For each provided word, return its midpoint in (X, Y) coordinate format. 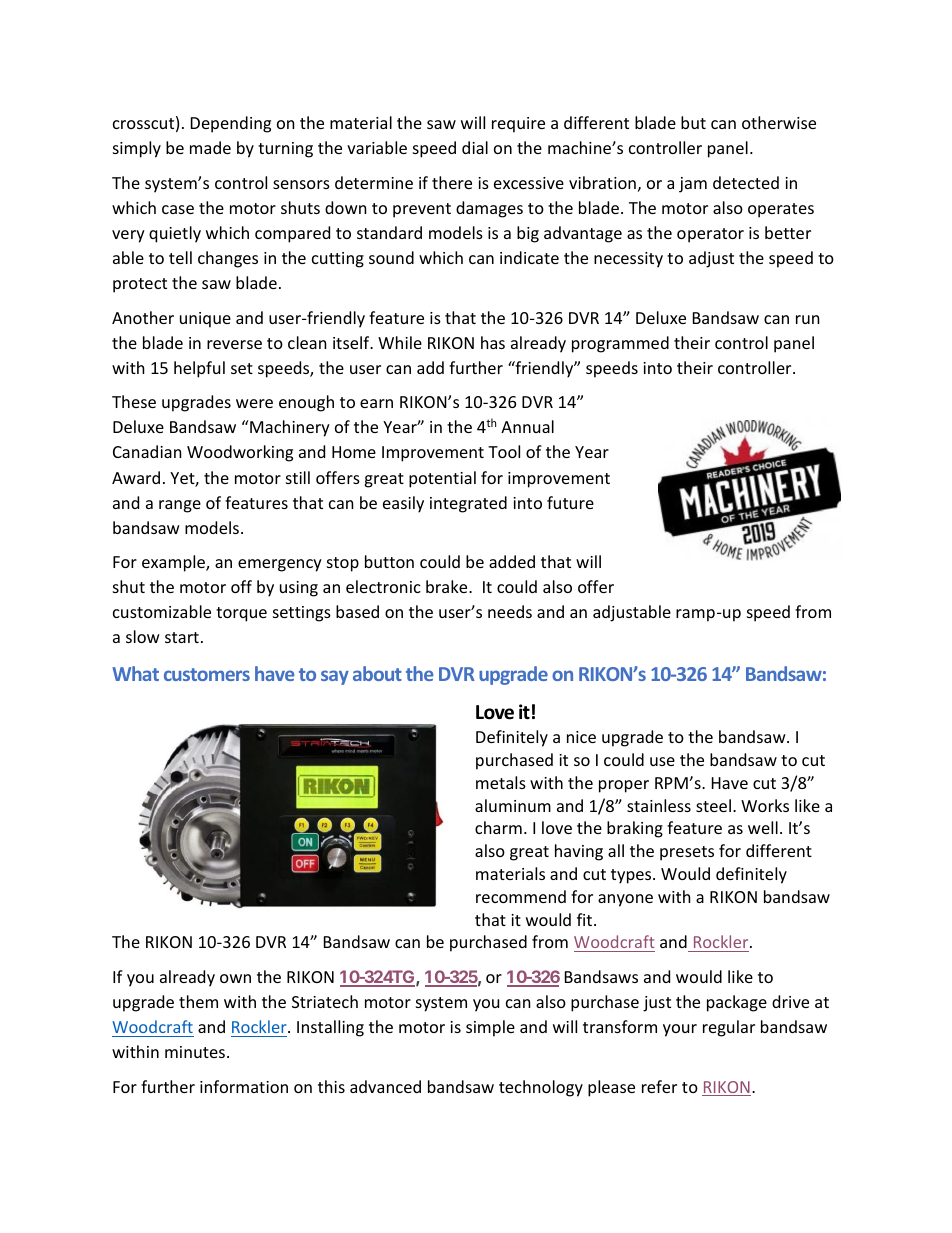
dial (475, 147)
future (570, 502)
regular (729, 1028)
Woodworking (240, 453)
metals (501, 782)
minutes (196, 1052)
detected (746, 182)
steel (713, 805)
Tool (504, 451)
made (210, 147)
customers (207, 674)
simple (490, 1028)
